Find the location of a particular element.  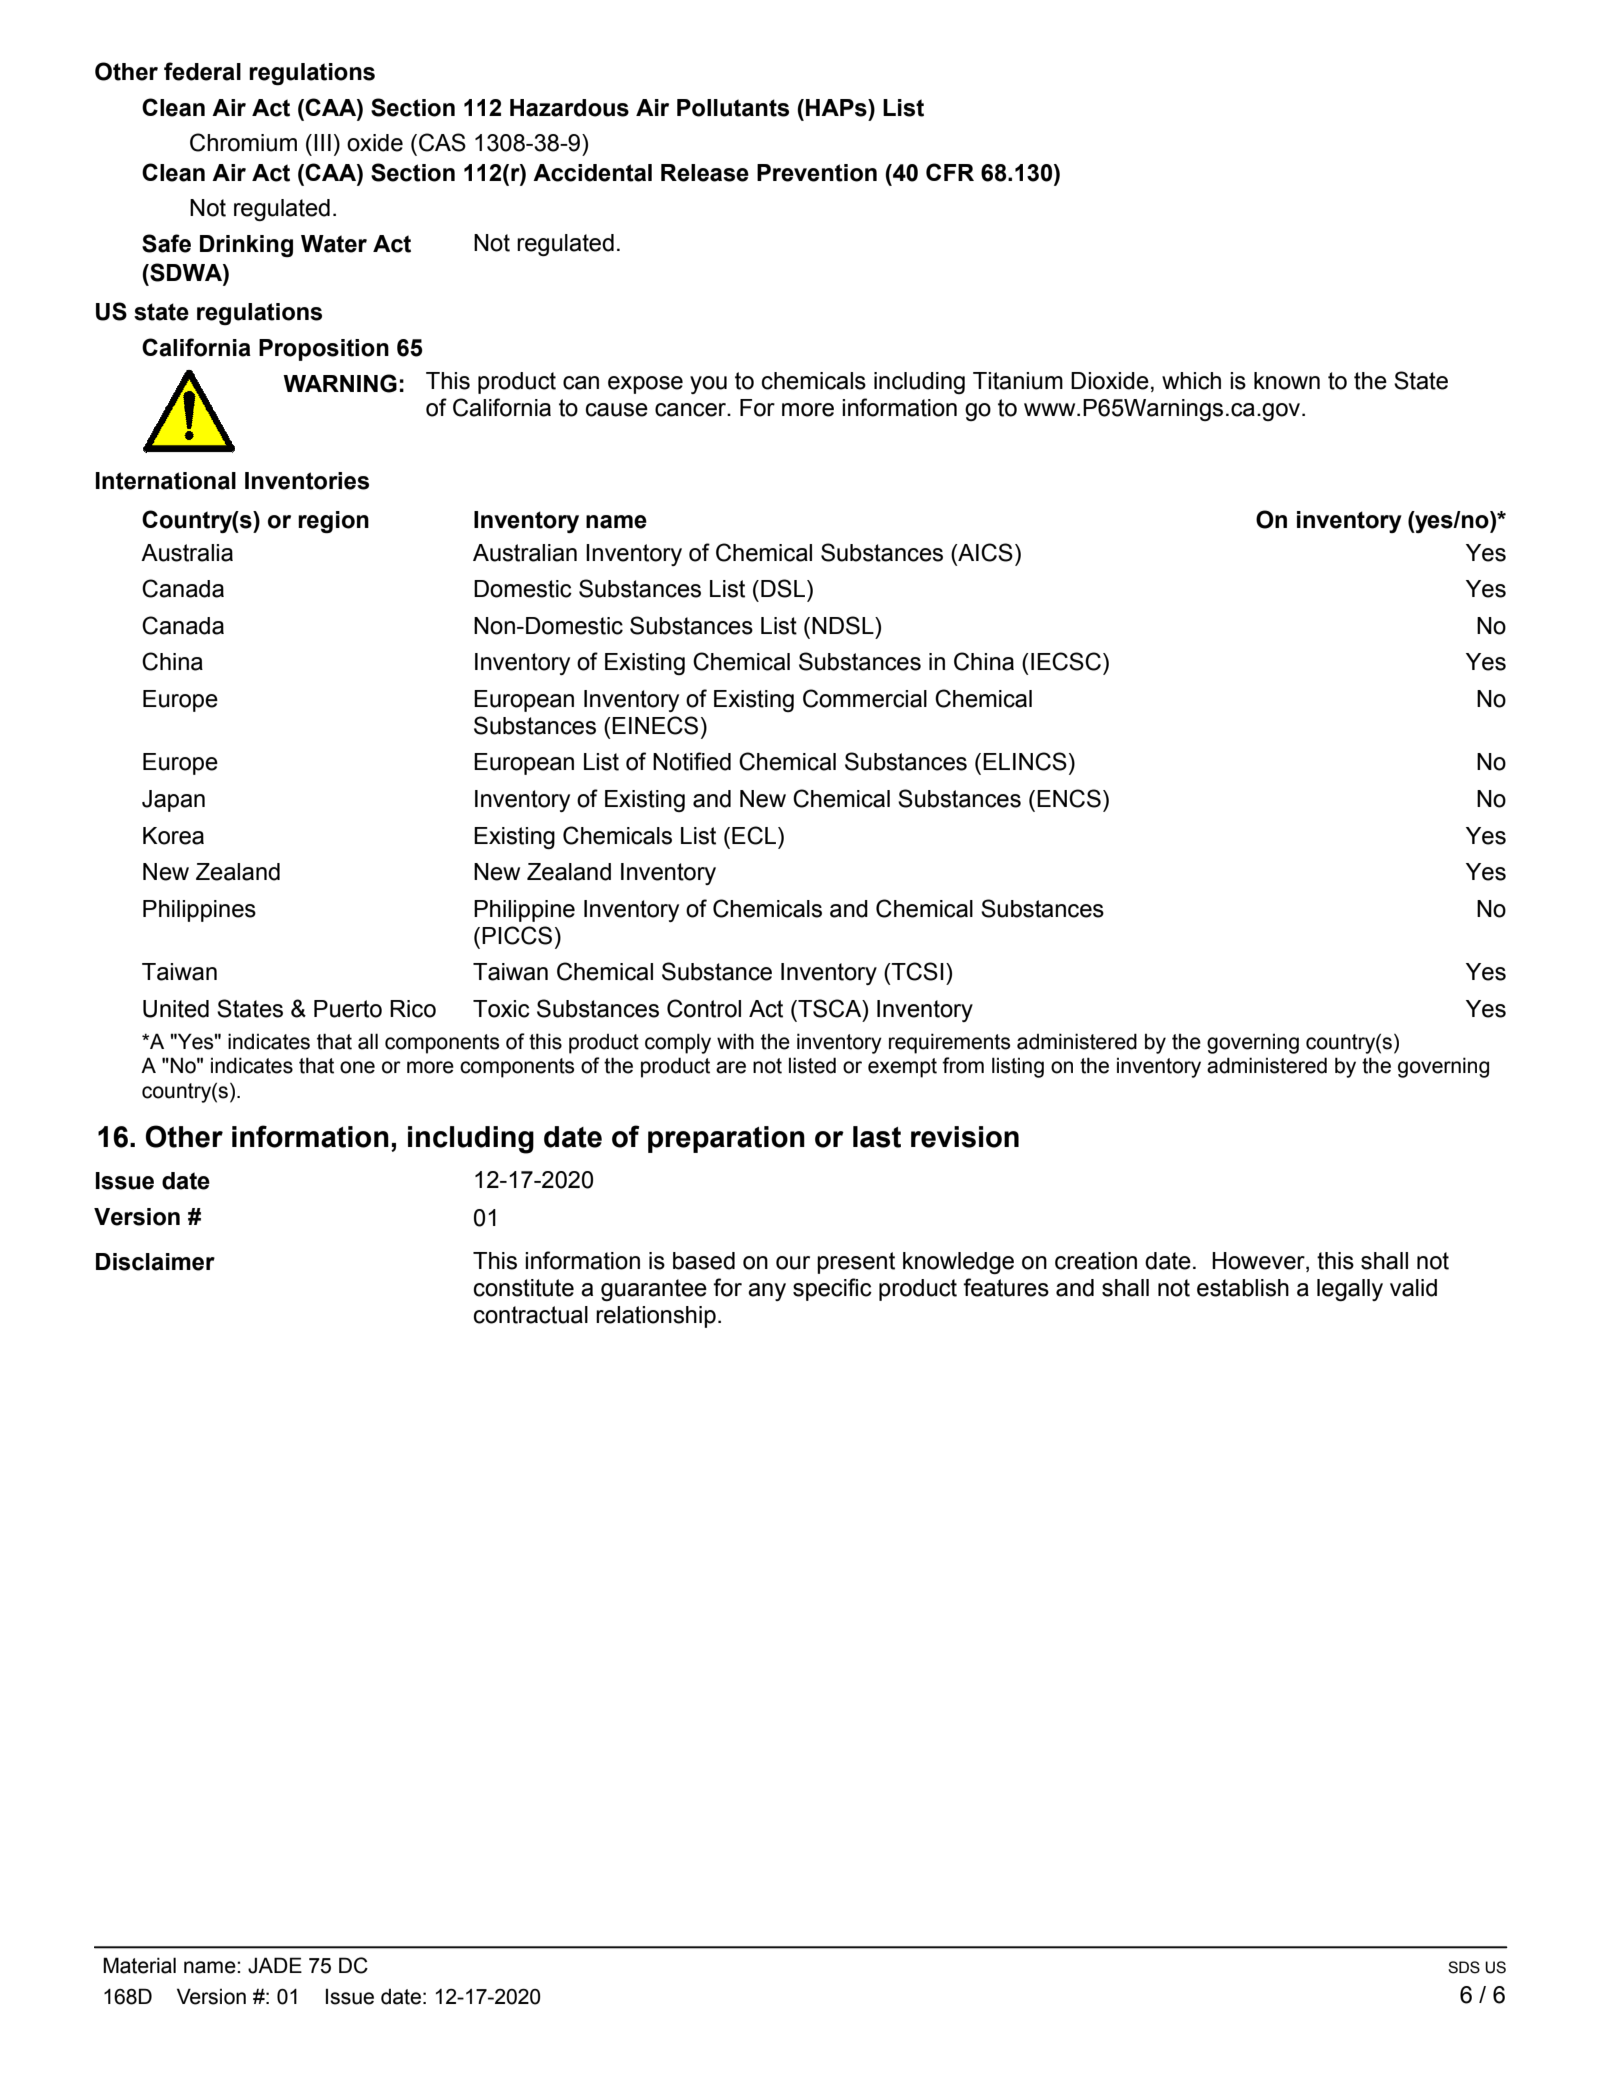

However is located at coordinates (1259, 1262).
